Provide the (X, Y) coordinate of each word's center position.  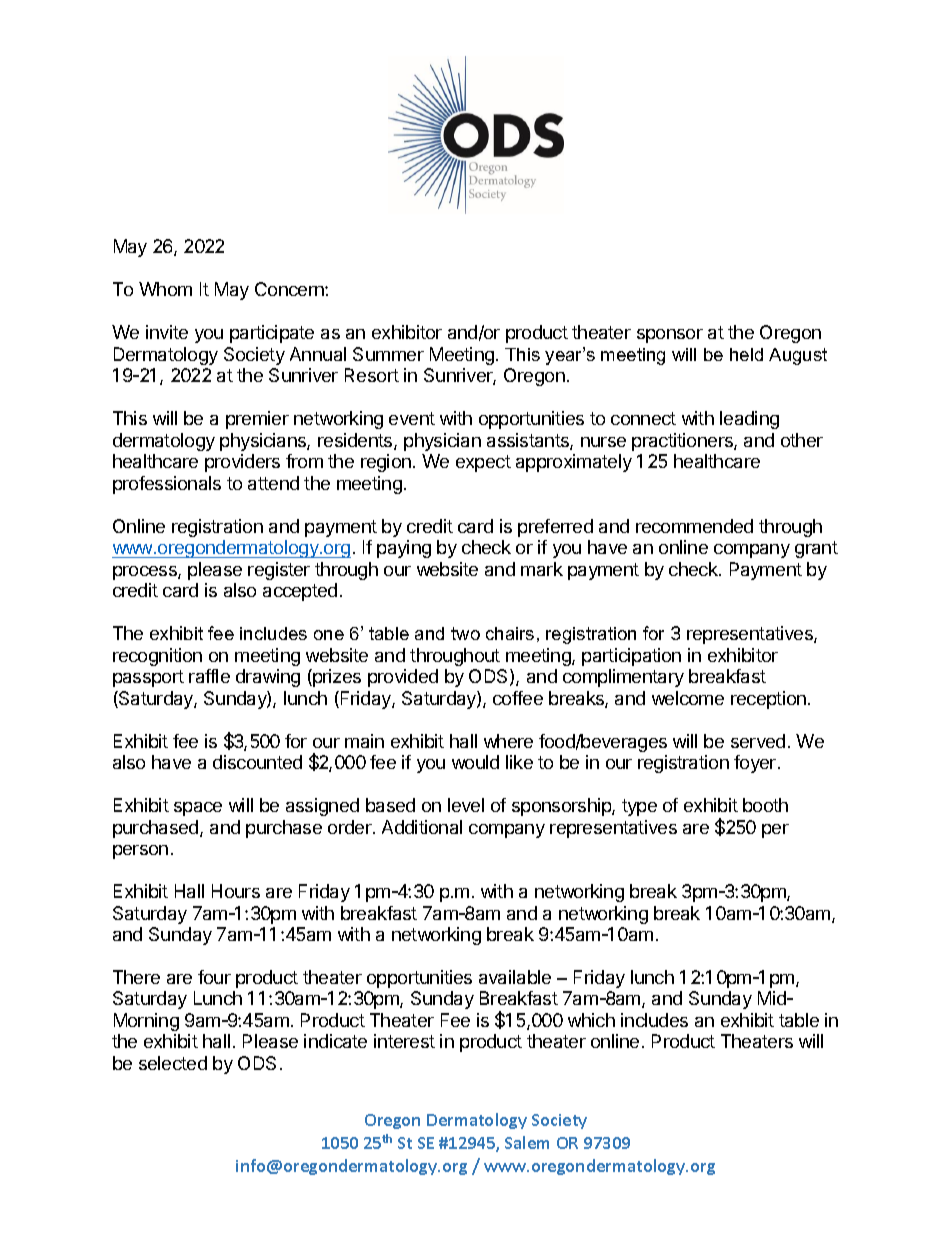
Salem (527, 1142)
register (279, 571)
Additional (422, 827)
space (198, 809)
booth (765, 805)
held (746, 354)
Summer (388, 354)
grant (816, 549)
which (591, 1020)
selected (173, 1063)
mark (542, 569)
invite (167, 332)
